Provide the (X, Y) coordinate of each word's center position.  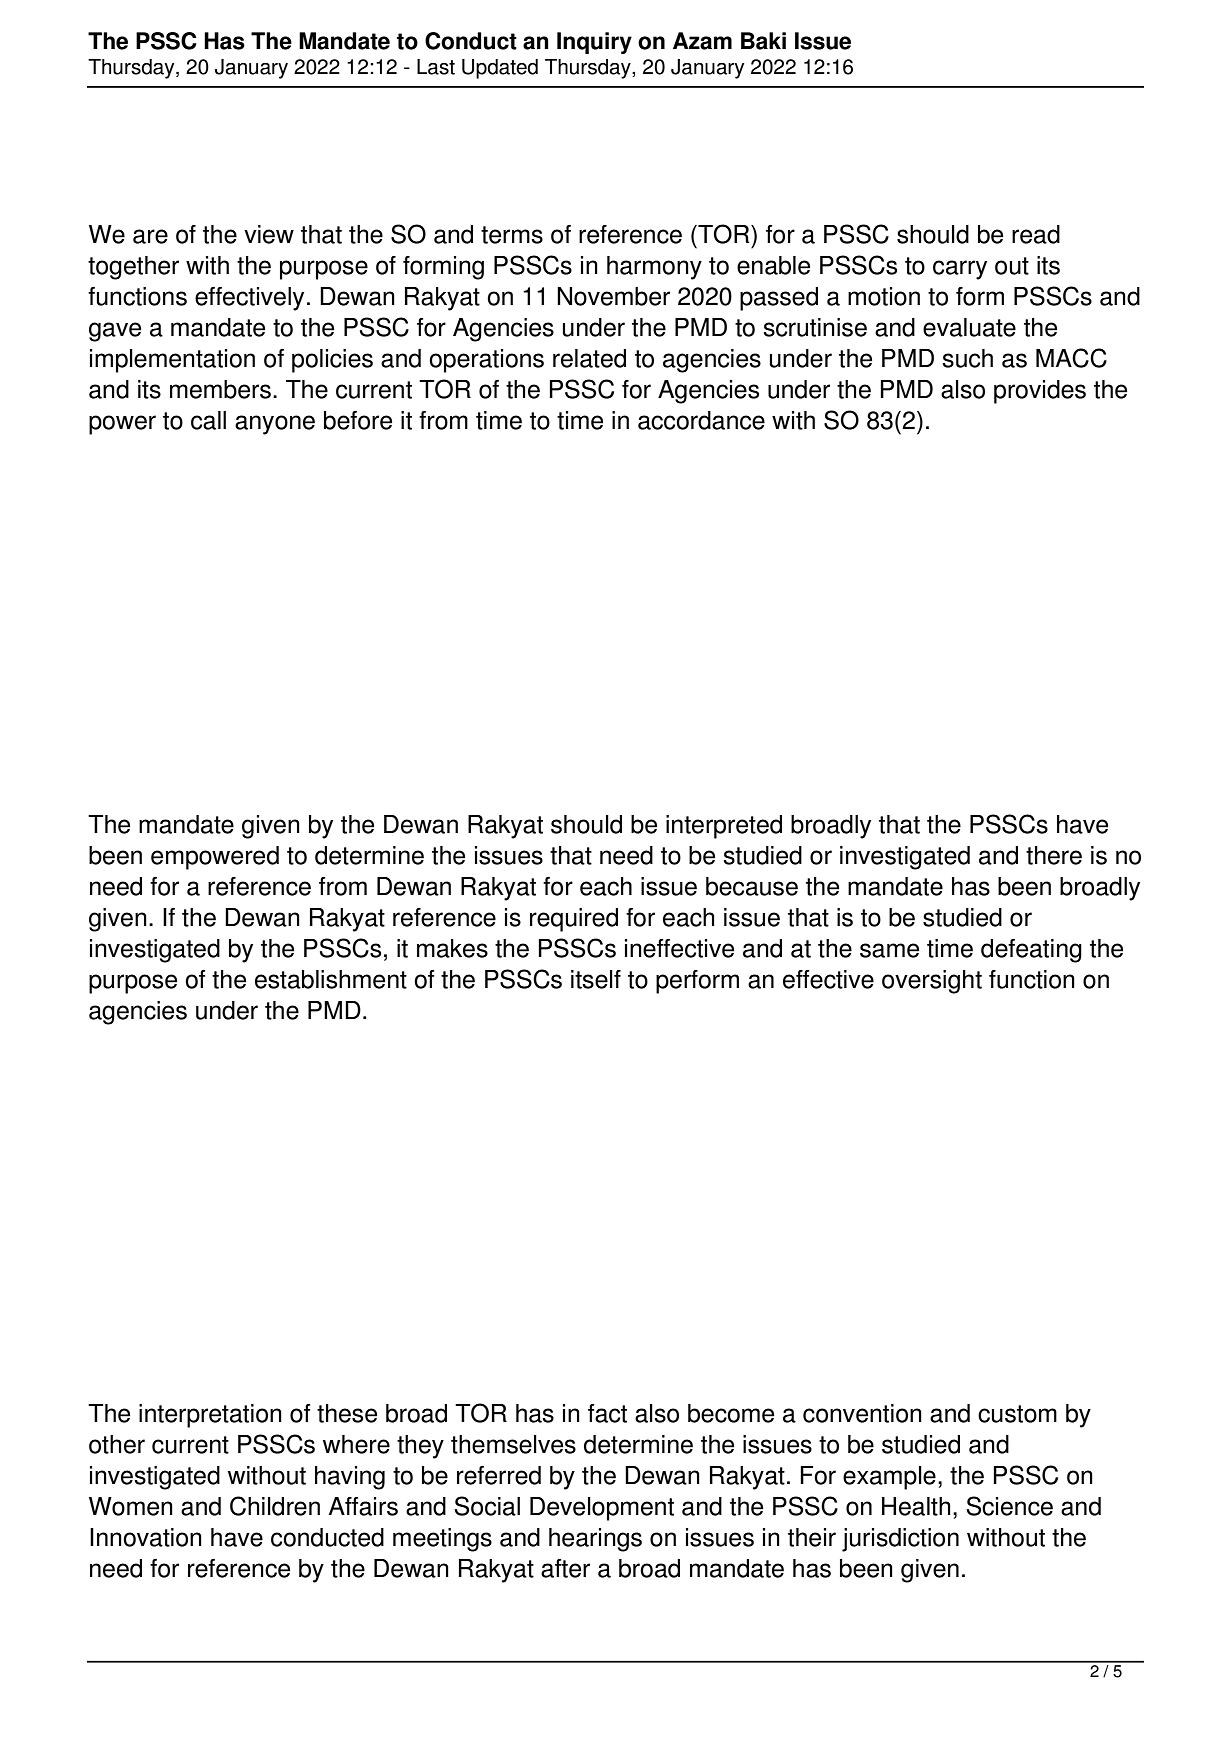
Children (275, 1506)
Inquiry (594, 43)
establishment (331, 979)
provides (1040, 392)
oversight (932, 982)
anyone (275, 425)
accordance (701, 420)
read (1036, 234)
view (269, 234)
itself (596, 979)
